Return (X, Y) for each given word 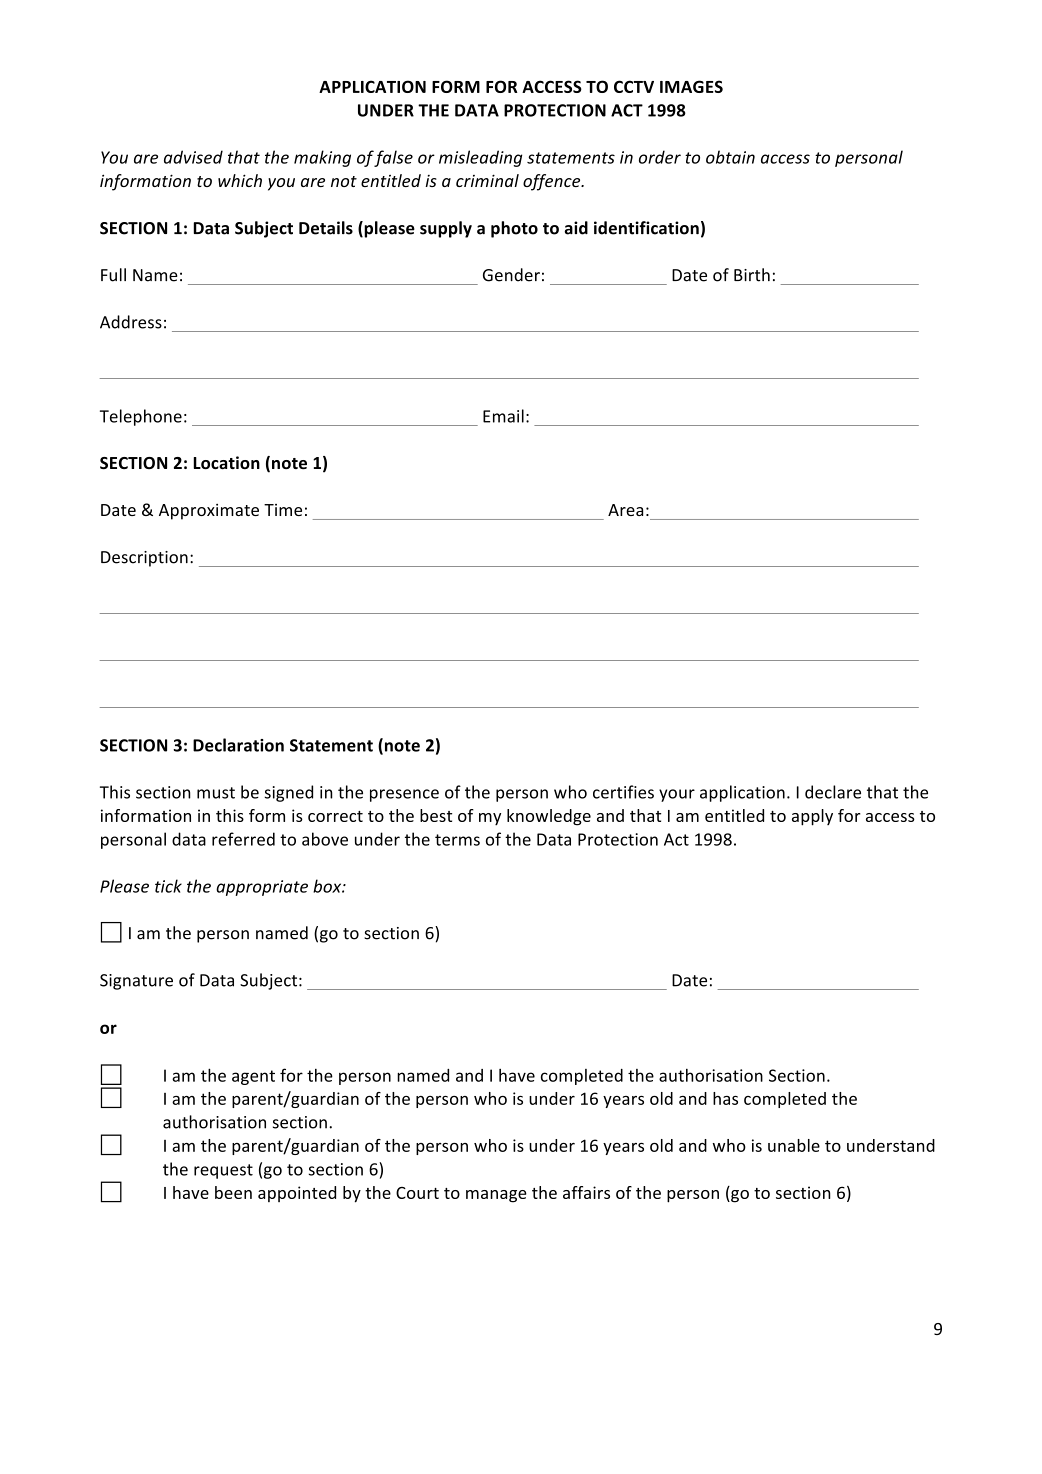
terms (457, 840)
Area (625, 510)
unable (794, 1145)
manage (496, 1196)
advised (193, 157)
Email (503, 416)
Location (226, 463)
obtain (730, 157)
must (216, 793)
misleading (480, 158)
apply (812, 817)
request (223, 1171)
